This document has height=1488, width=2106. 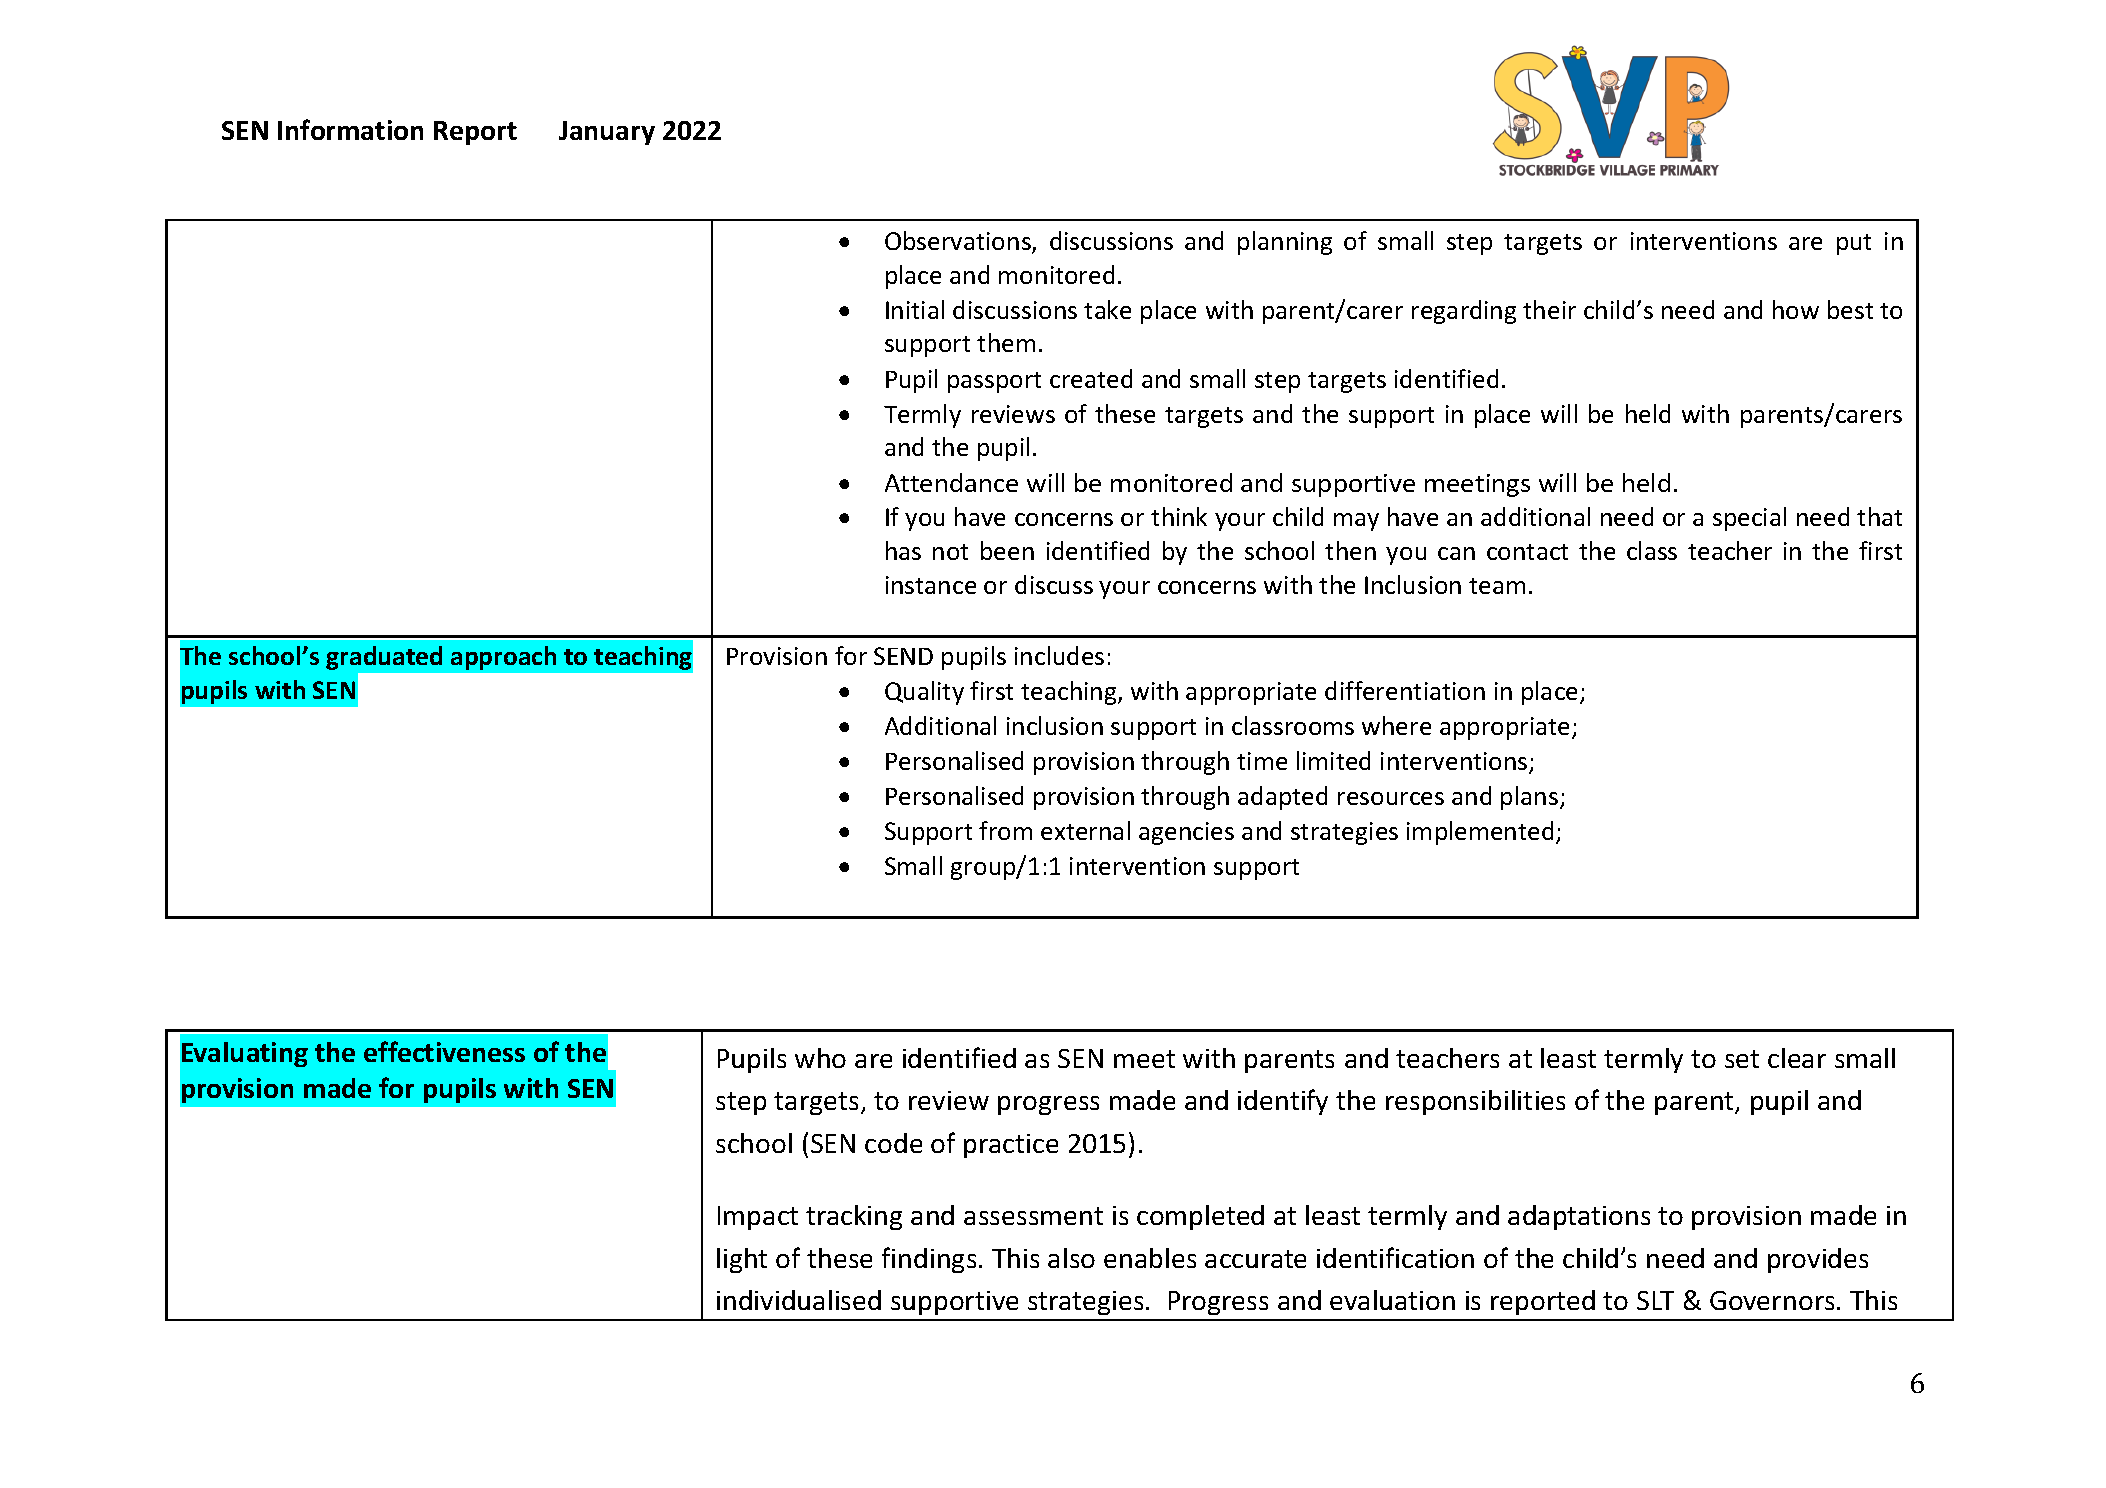 What do you see at coordinates (924, 693) in the document?
I see `Quality` at bounding box center [924, 693].
